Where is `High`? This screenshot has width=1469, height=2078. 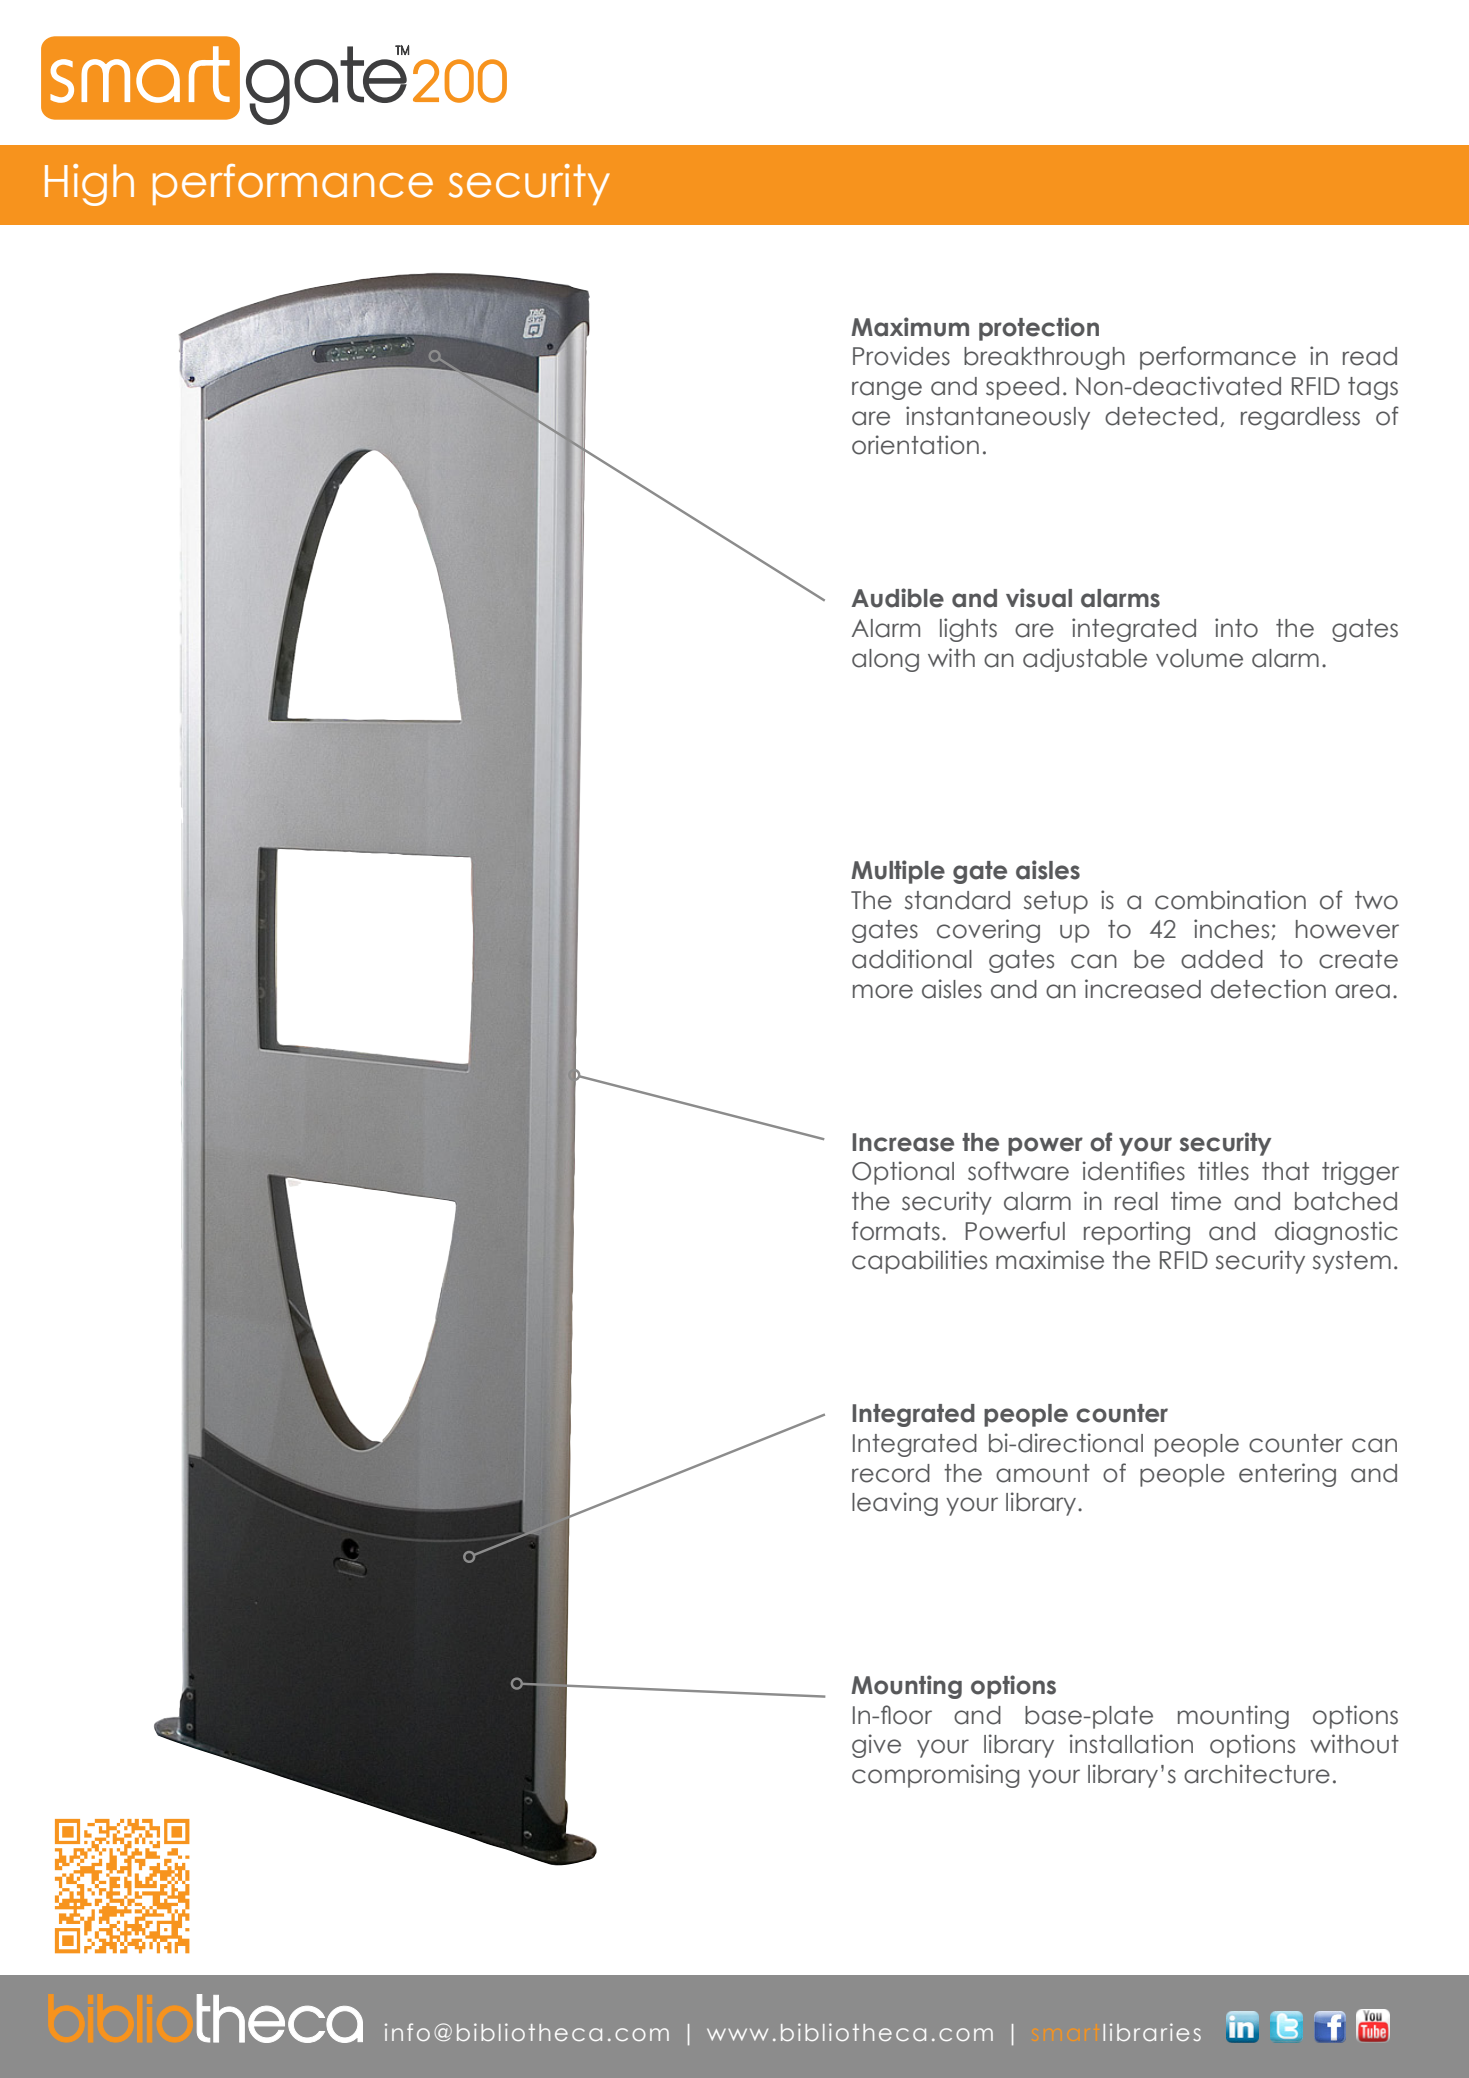 High is located at coordinates (89, 185).
